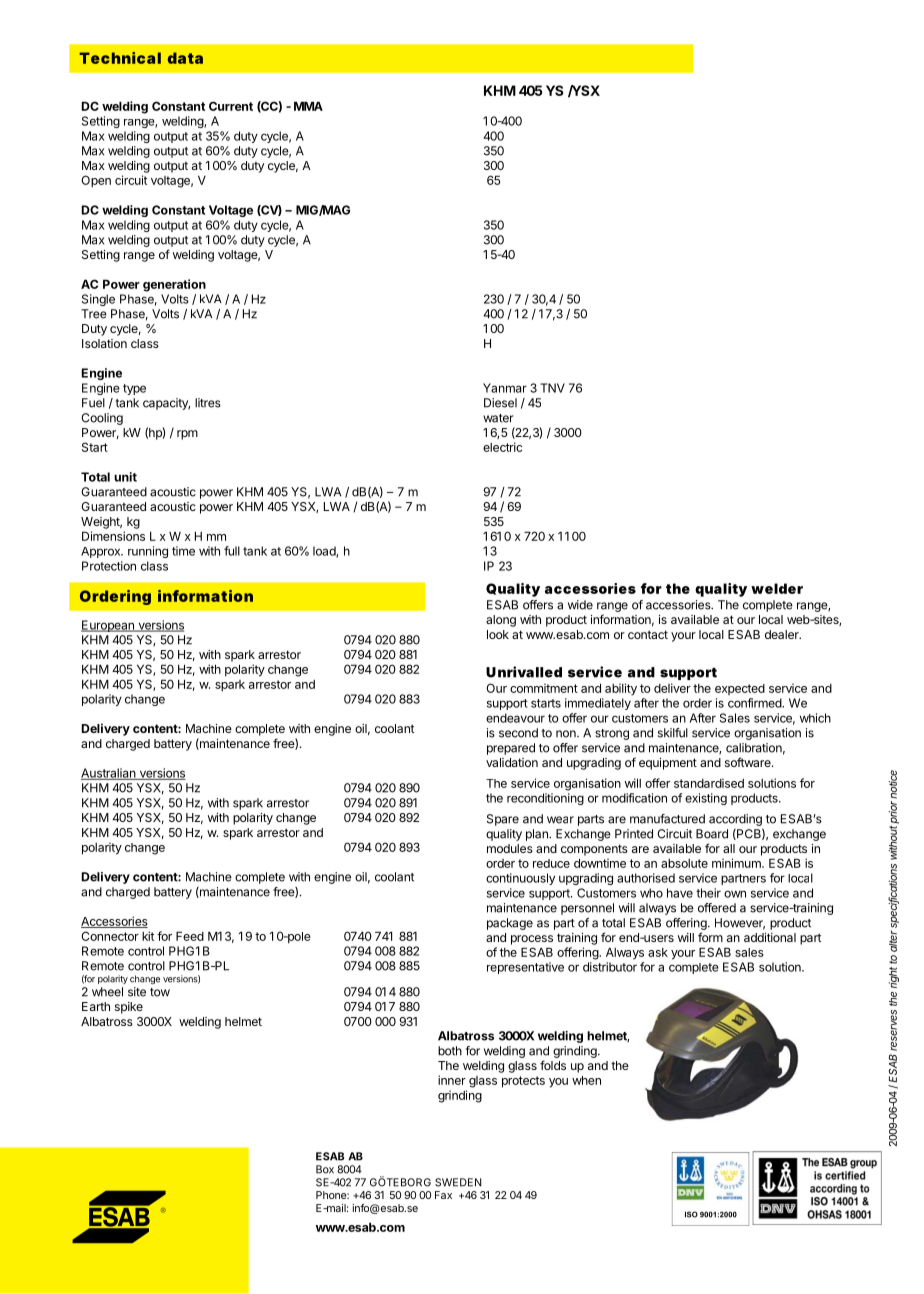 This screenshot has width=924, height=1294. Describe the element at coordinates (325, 1169) in the screenshot. I see `Box` at that location.
